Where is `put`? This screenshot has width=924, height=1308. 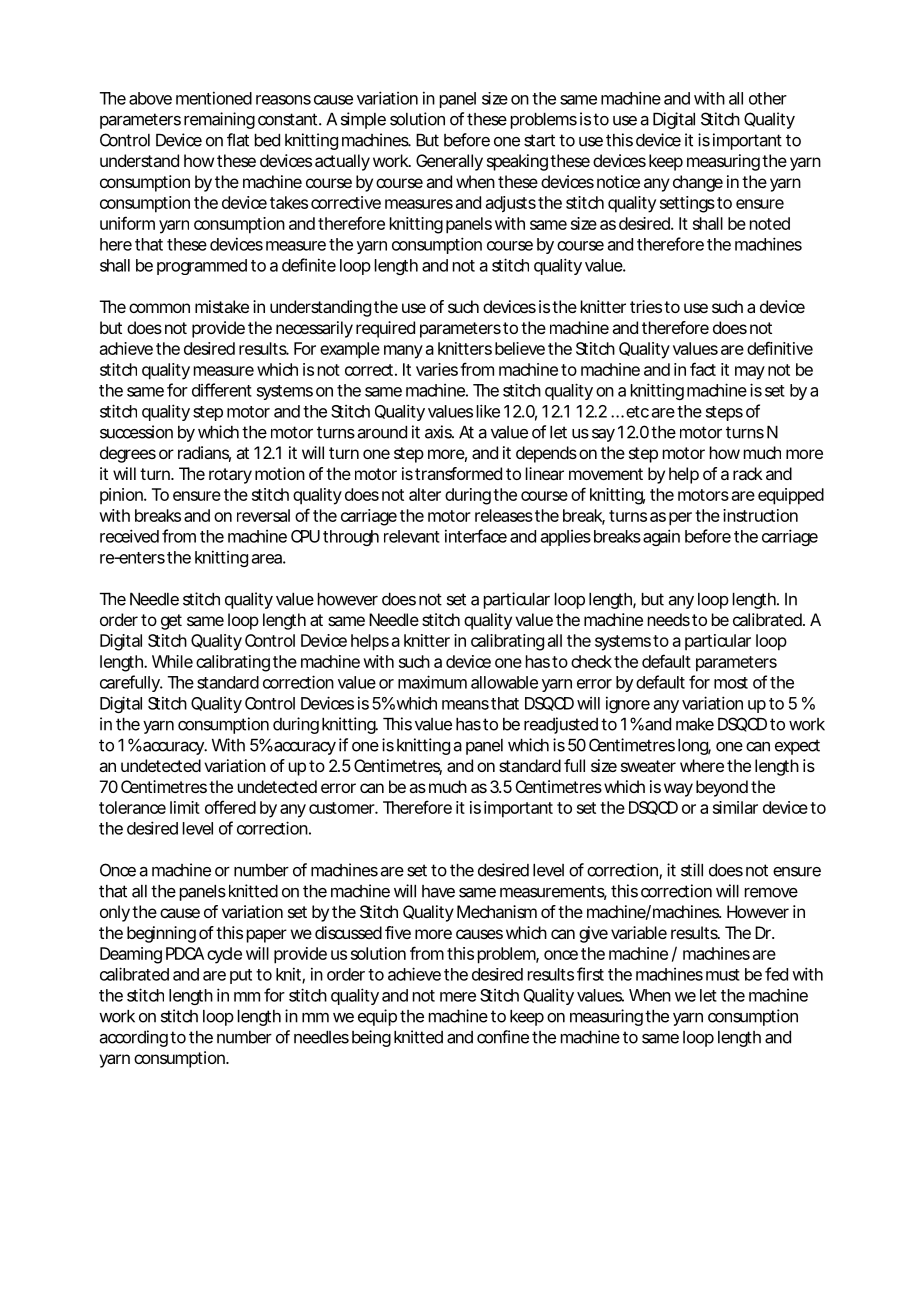 put is located at coordinates (241, 976).
